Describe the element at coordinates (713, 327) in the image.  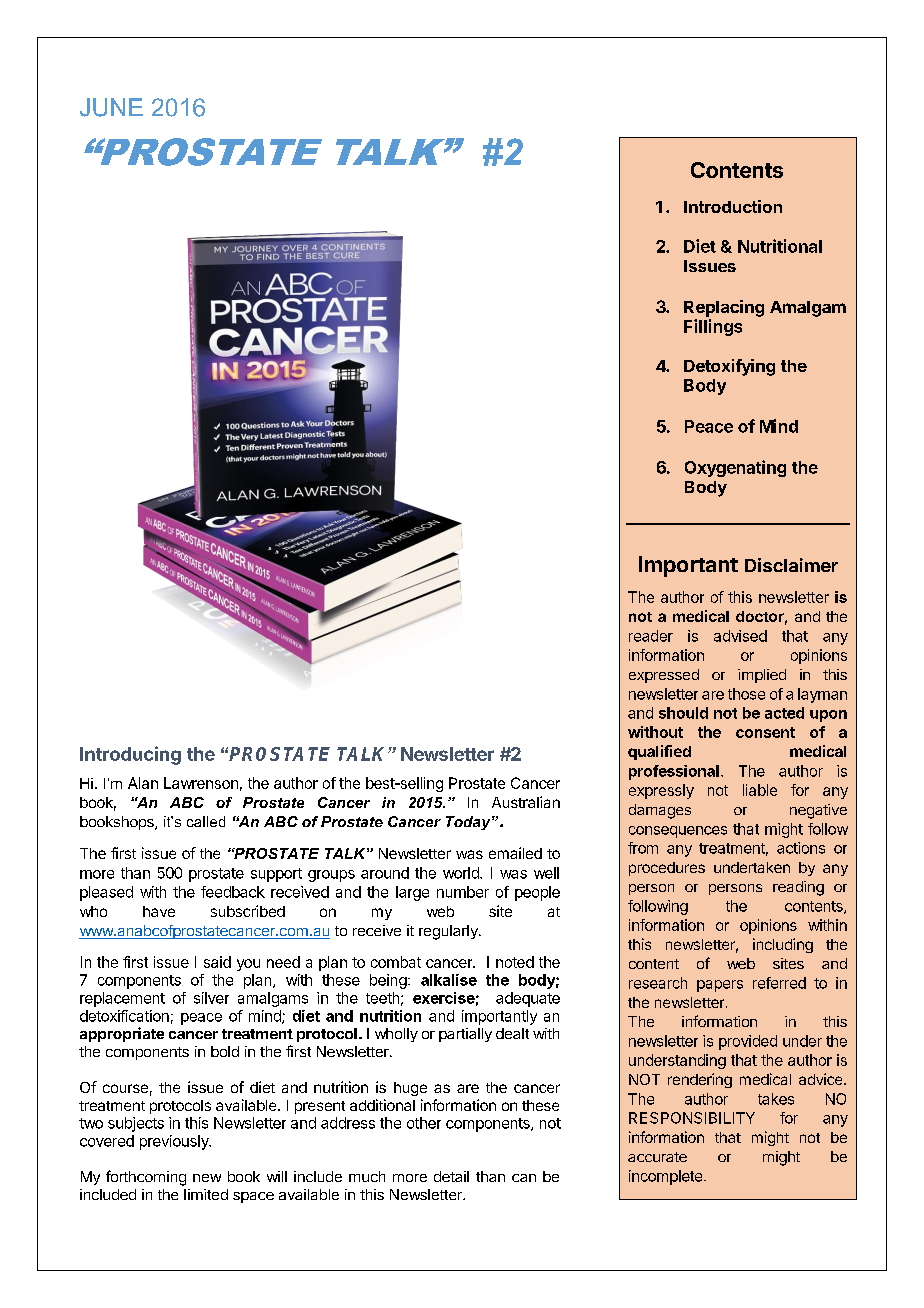
I see `Fillings` at that location.
